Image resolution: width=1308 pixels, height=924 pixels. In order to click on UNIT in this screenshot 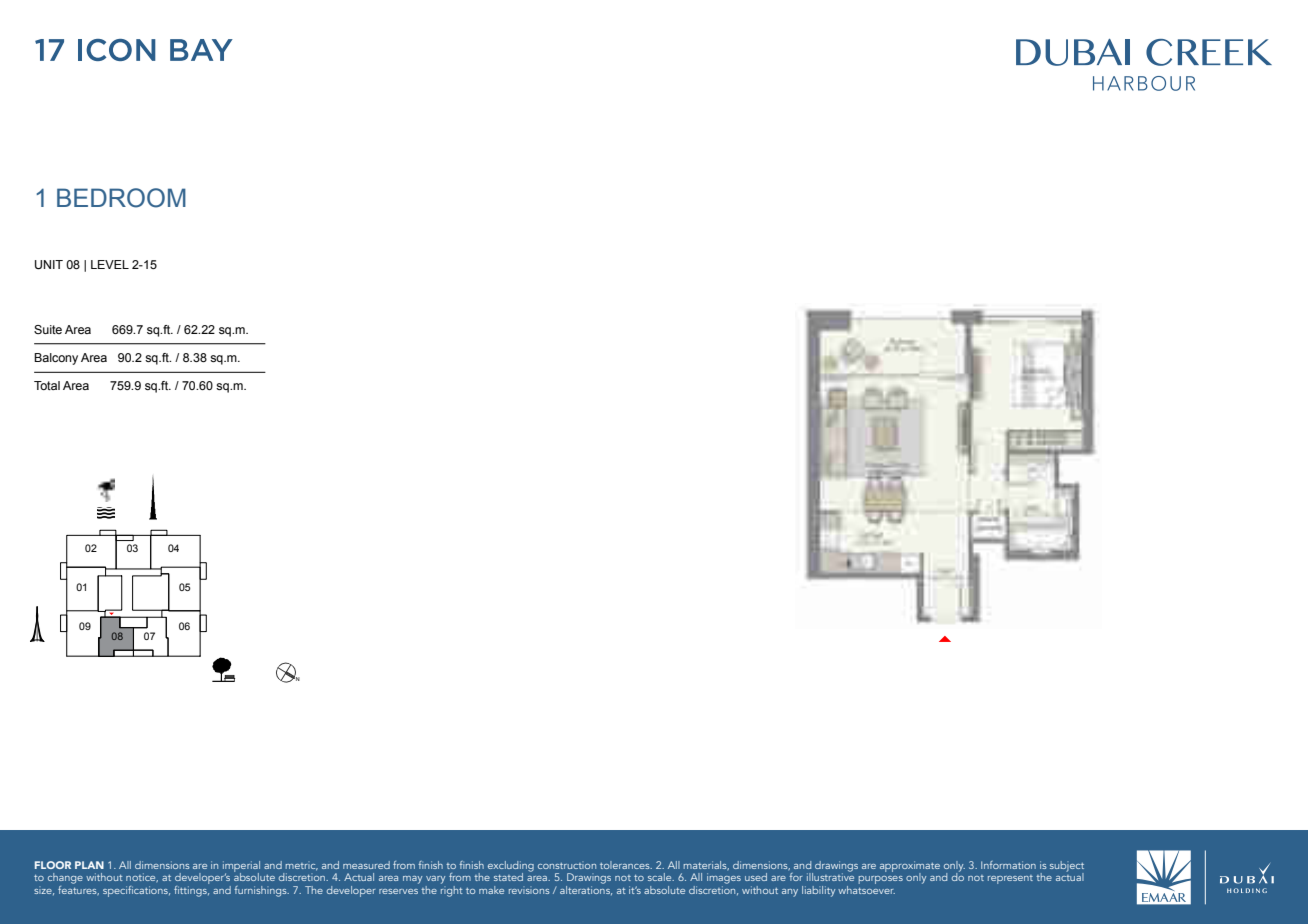, I will do `click(49, 265)`.
